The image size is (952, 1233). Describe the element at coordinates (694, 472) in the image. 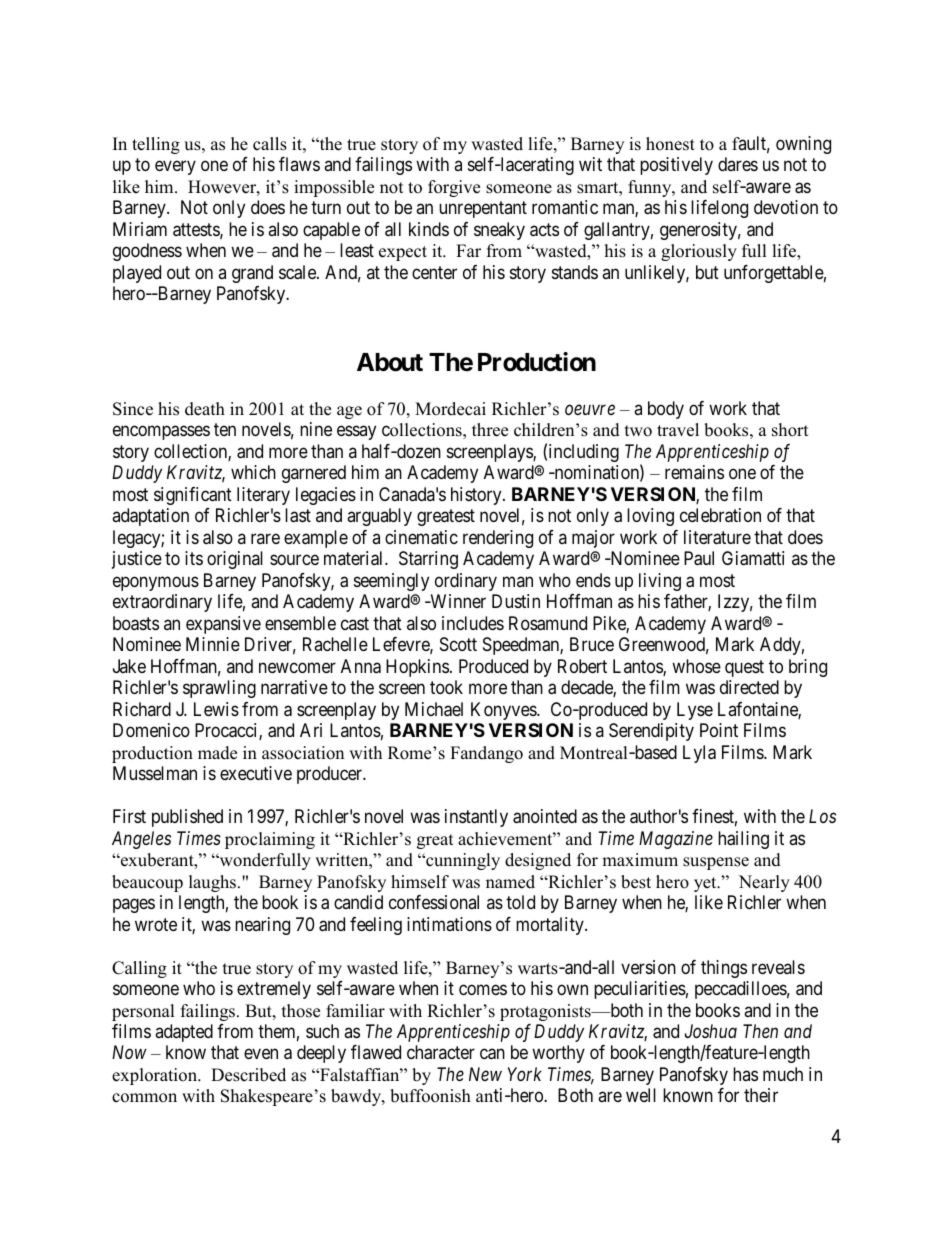

I see `remains` at that location.
